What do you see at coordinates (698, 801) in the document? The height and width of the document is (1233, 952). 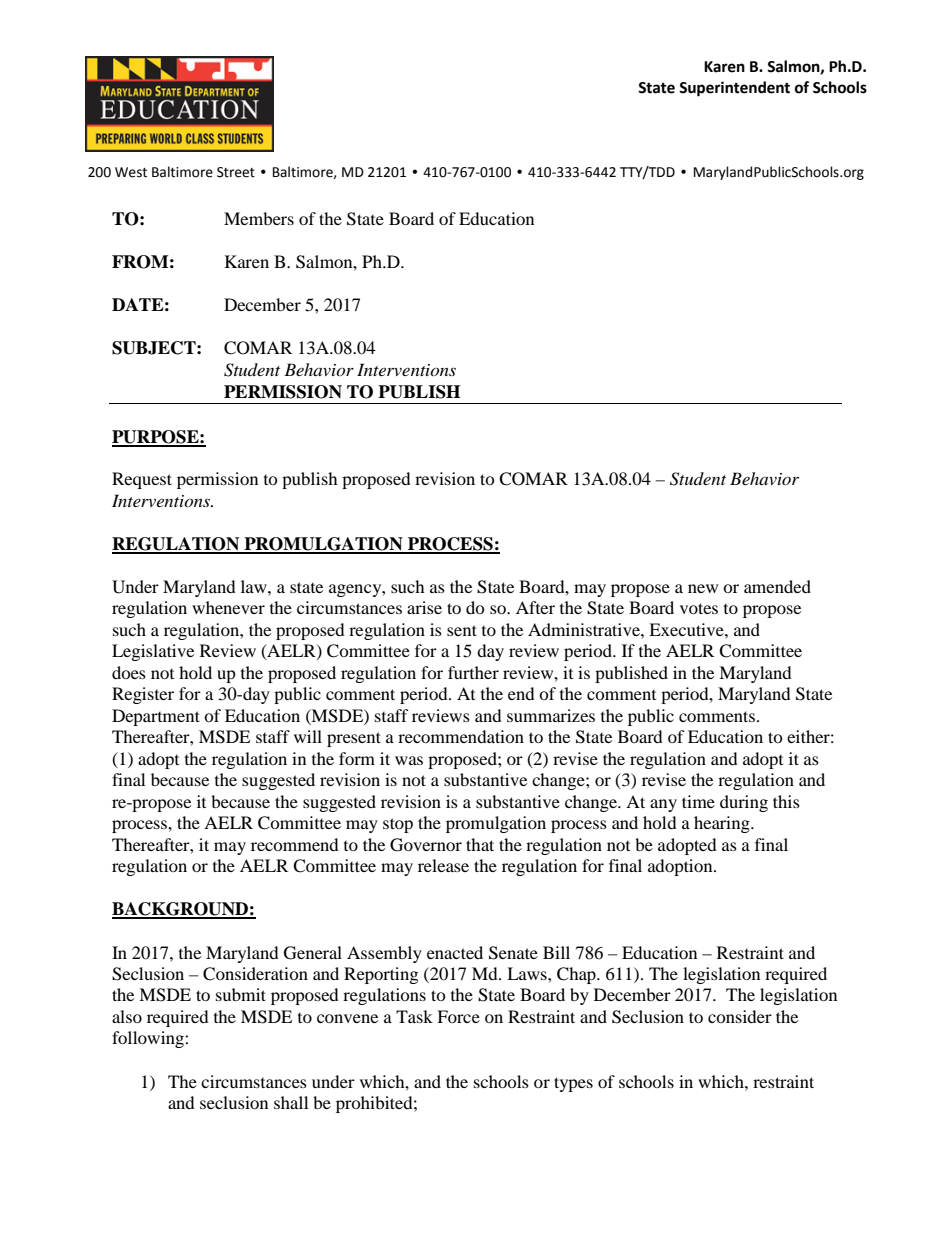 I see `time` at bounding box center [698, 801].
